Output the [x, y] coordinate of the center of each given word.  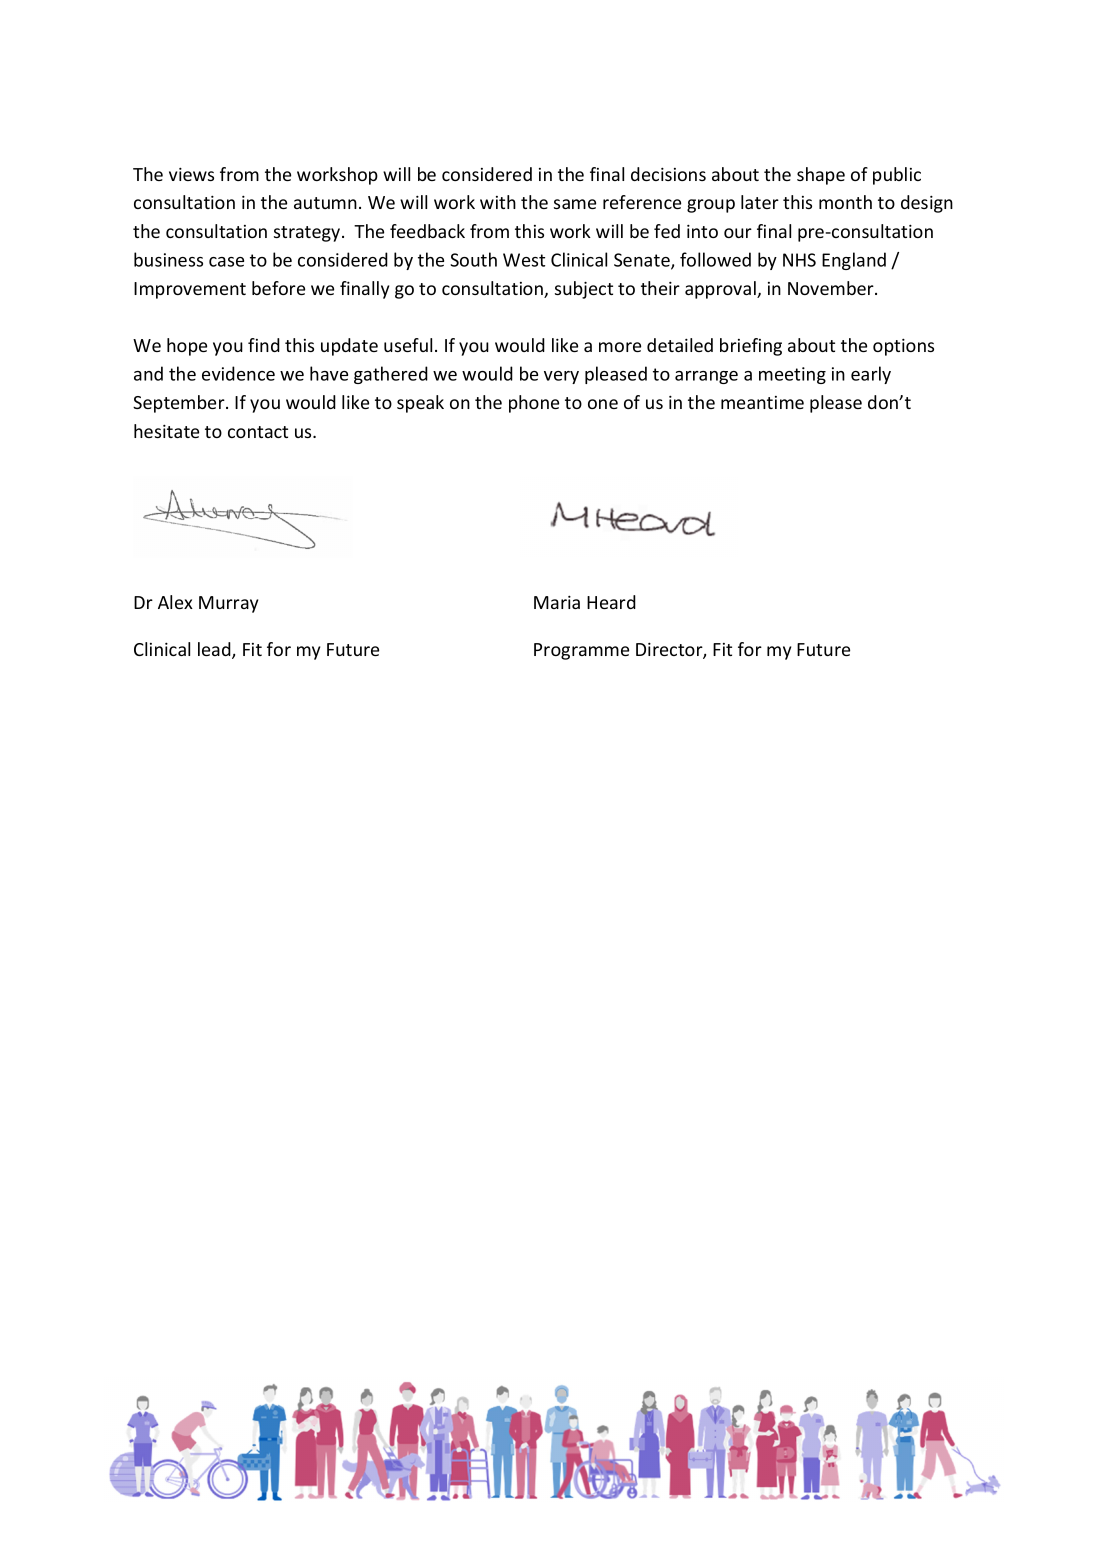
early [871, 375]
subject [584, 290]
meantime [762, 402]
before [278, 288]
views [191, 174]
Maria [557, 602]
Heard [611, 602]
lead [215, 650]
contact [258, 432]
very [561, 377]
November [832, 288]
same [575, 204]
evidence [238, 373]
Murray [228, 604]
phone [534, 404]
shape [821, 176]
